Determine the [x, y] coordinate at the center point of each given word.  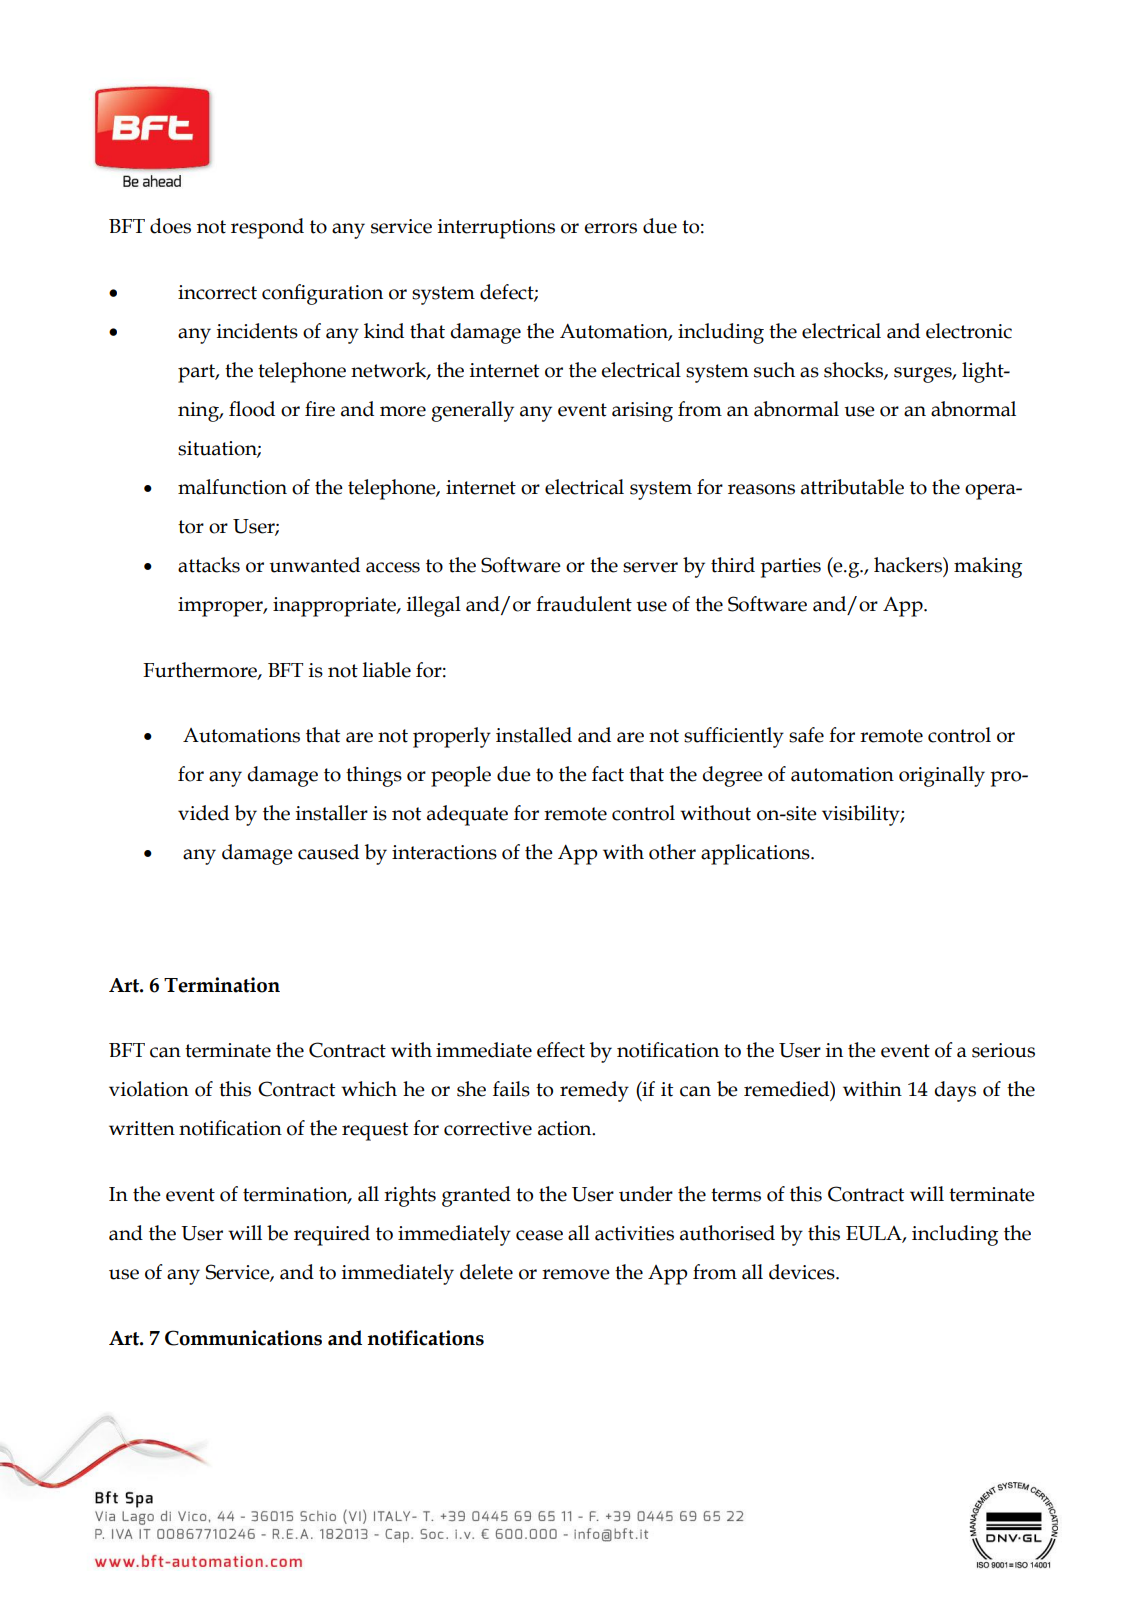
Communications [243, 1338]
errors [610, 228]
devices [803, 1272]
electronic [969, 331]
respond [267, 228]
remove [576, 1274]
